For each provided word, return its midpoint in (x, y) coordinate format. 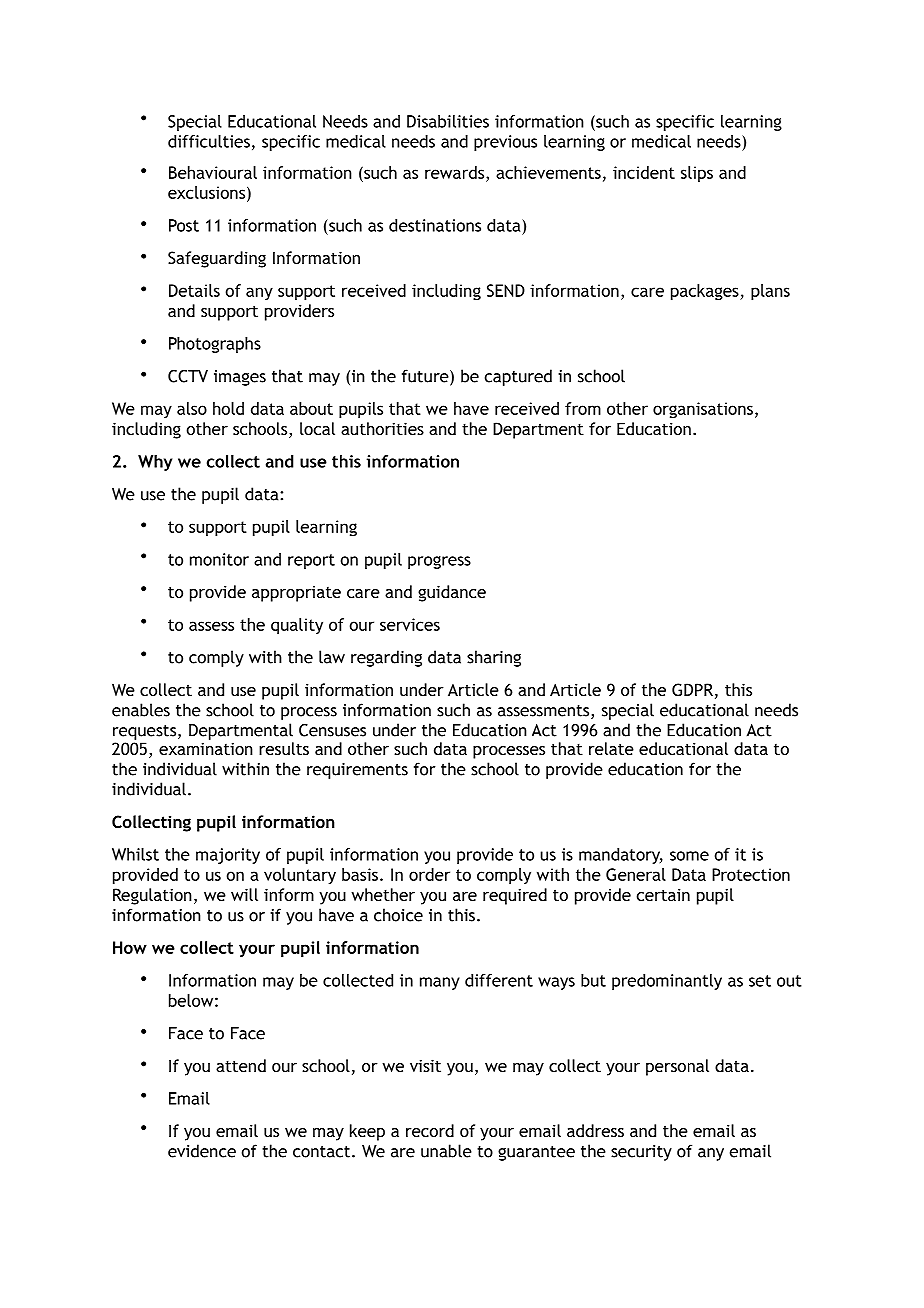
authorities (382, 428)
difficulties (209, 141)
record (430, 1130)
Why (155, 463)
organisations (703, 410)
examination (206, 748)
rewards (456, 172)
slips (697, 174)
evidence (202, 1151)
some (689, 856)
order (429, 874)
